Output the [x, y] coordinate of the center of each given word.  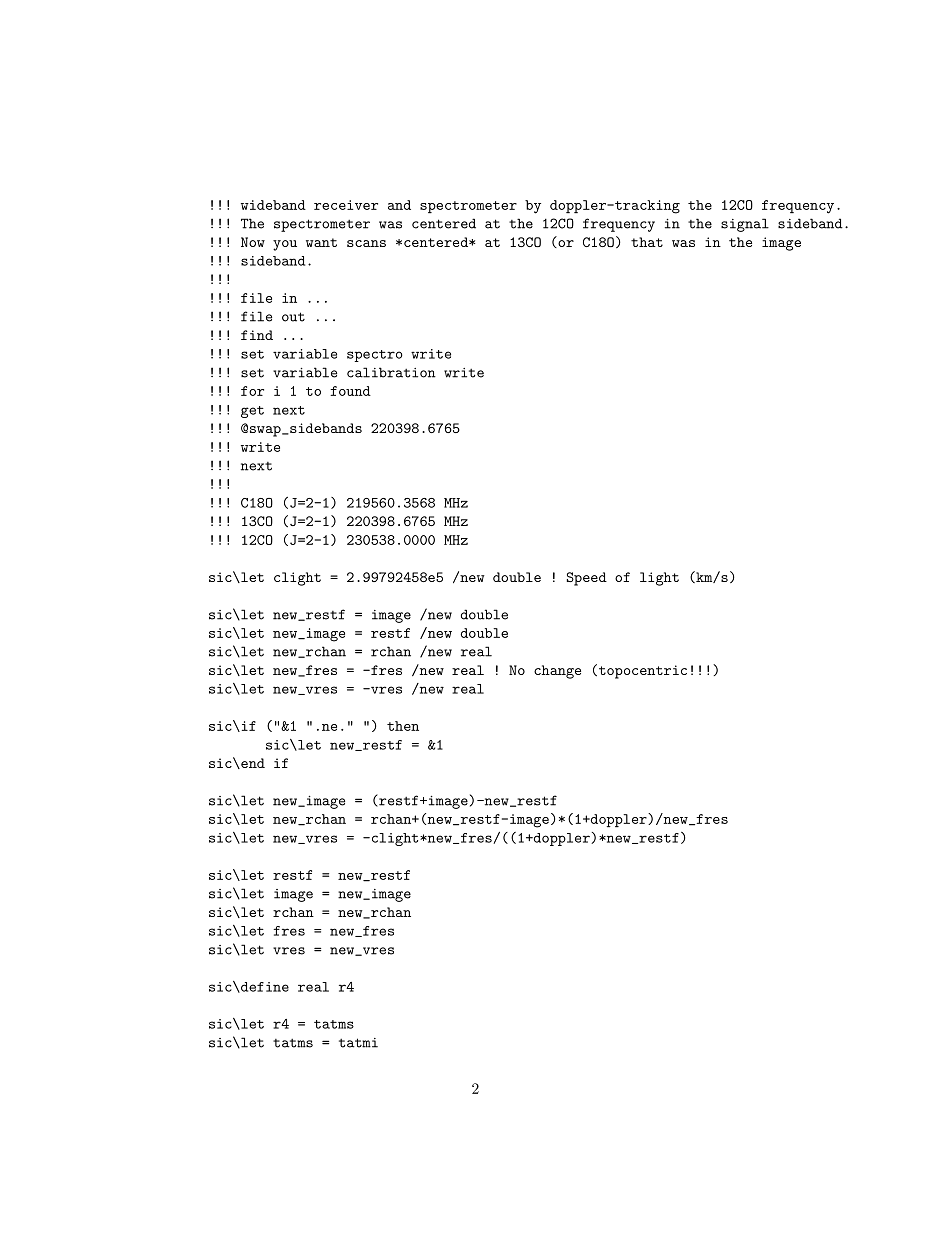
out [293, 317]
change [557, 672]
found [350, 391]
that [647, 242]
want [321, 242]
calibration [391, 372]
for [252, 391]
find [257, 335]
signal [745, 225]
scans [366, 243]
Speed [586, 579]
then [403, 726]
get [252, 412]
